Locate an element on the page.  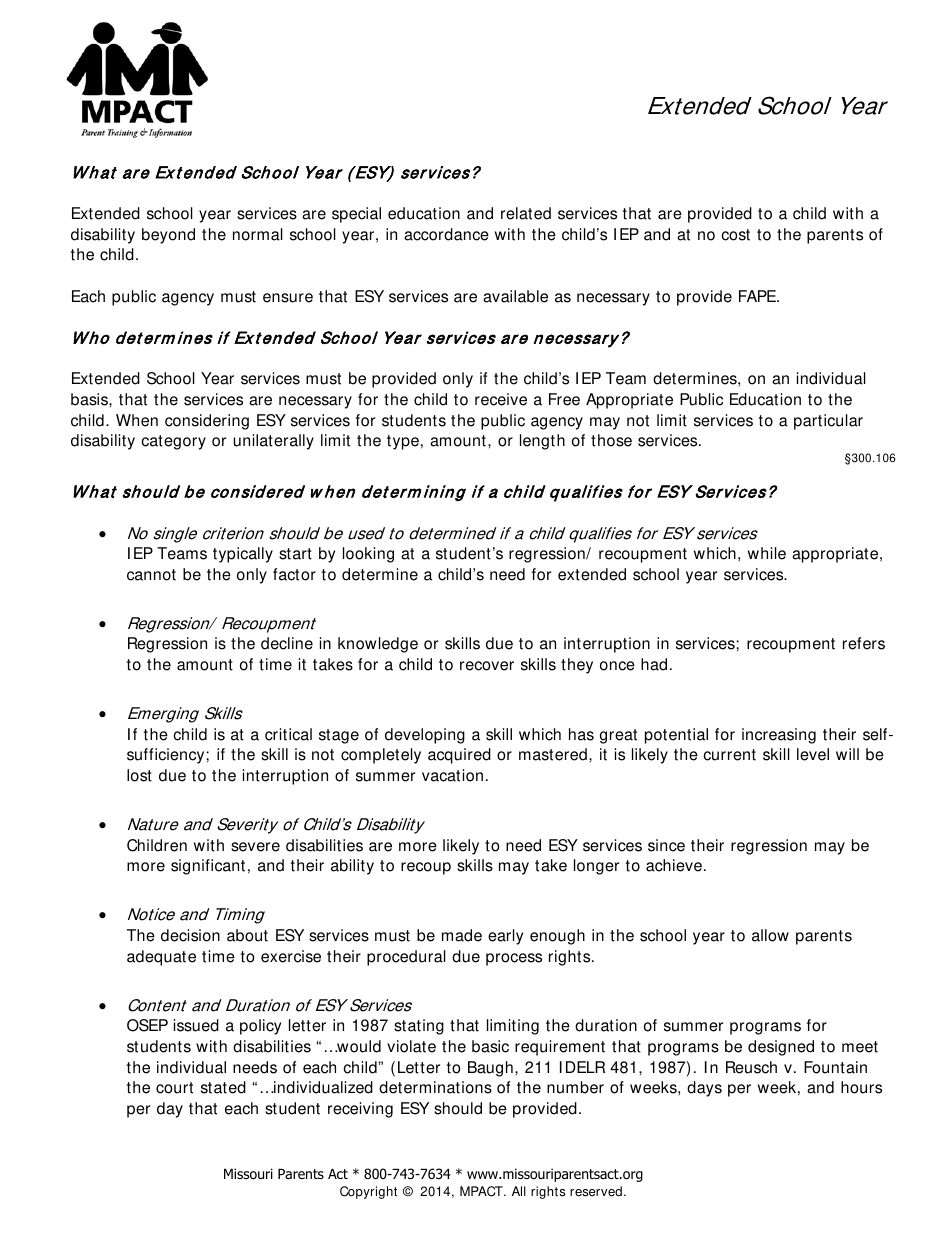
category is located at coordinates (173, 442).
